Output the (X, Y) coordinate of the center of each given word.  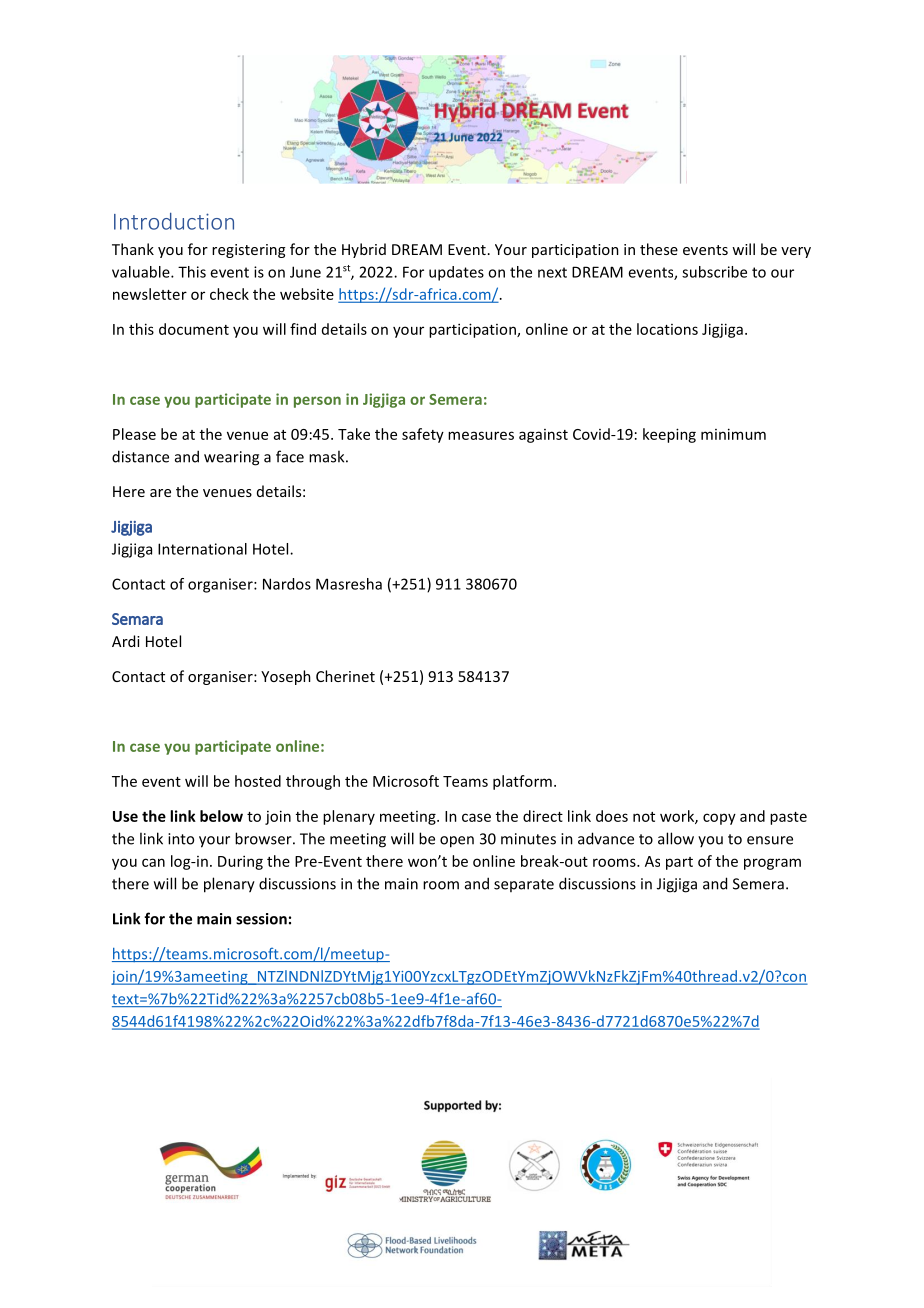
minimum (733, 434)
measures (481, 435)
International (202, 549)
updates (456, 273)
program (772, 864)
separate (524, 885)
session (261, 919)
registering (248, 251)
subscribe (714, 272)
